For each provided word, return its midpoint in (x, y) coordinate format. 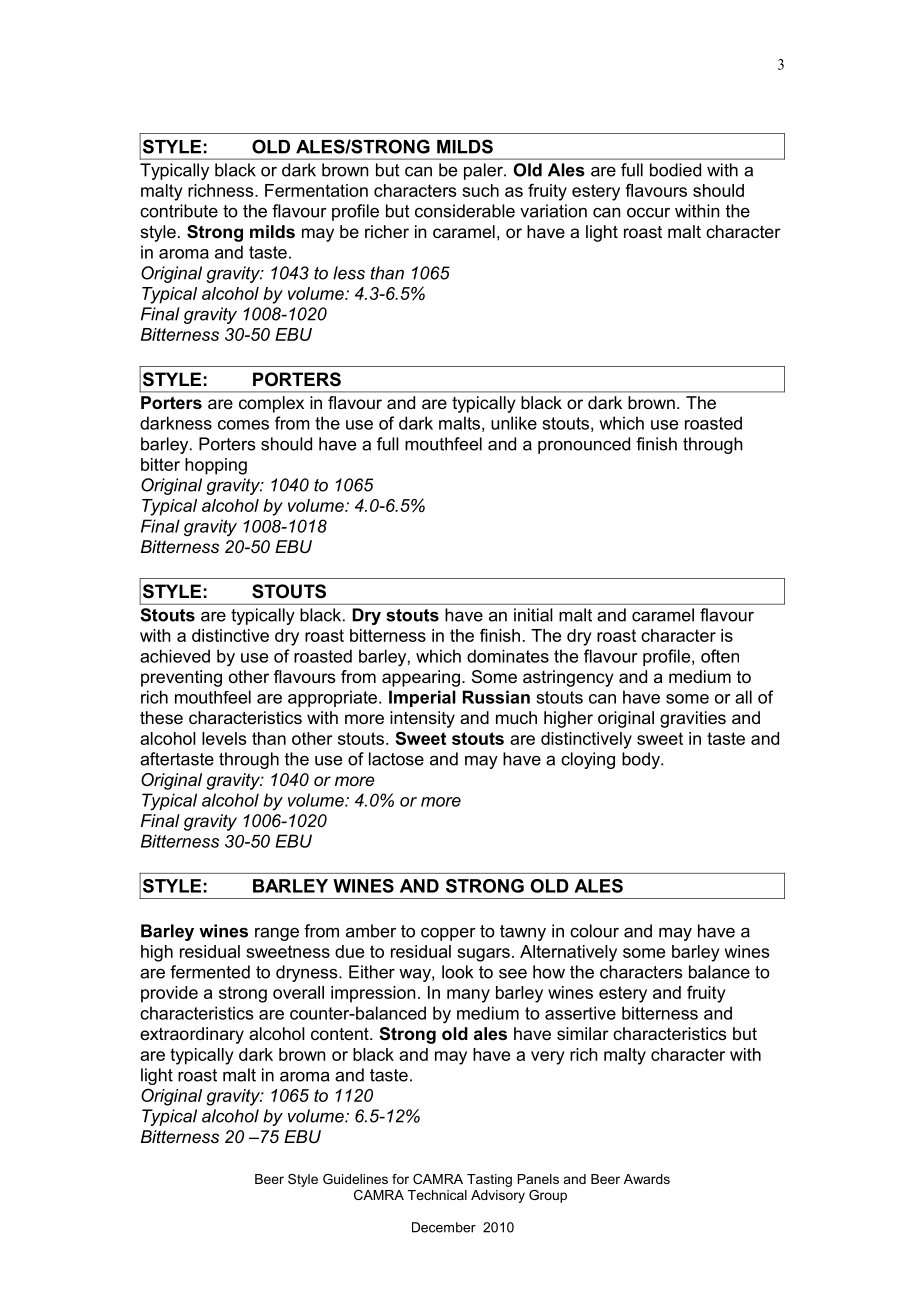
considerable (465, 211)
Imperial (422, 698)
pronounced (584, 445)
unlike (514, 423)
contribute (179, 211)
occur (648, 212)
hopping (216, 466)
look (457, 972)
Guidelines (355, 1179)
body (642, 760)
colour (594, 931)
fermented (210, 972)
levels (224, 738)
